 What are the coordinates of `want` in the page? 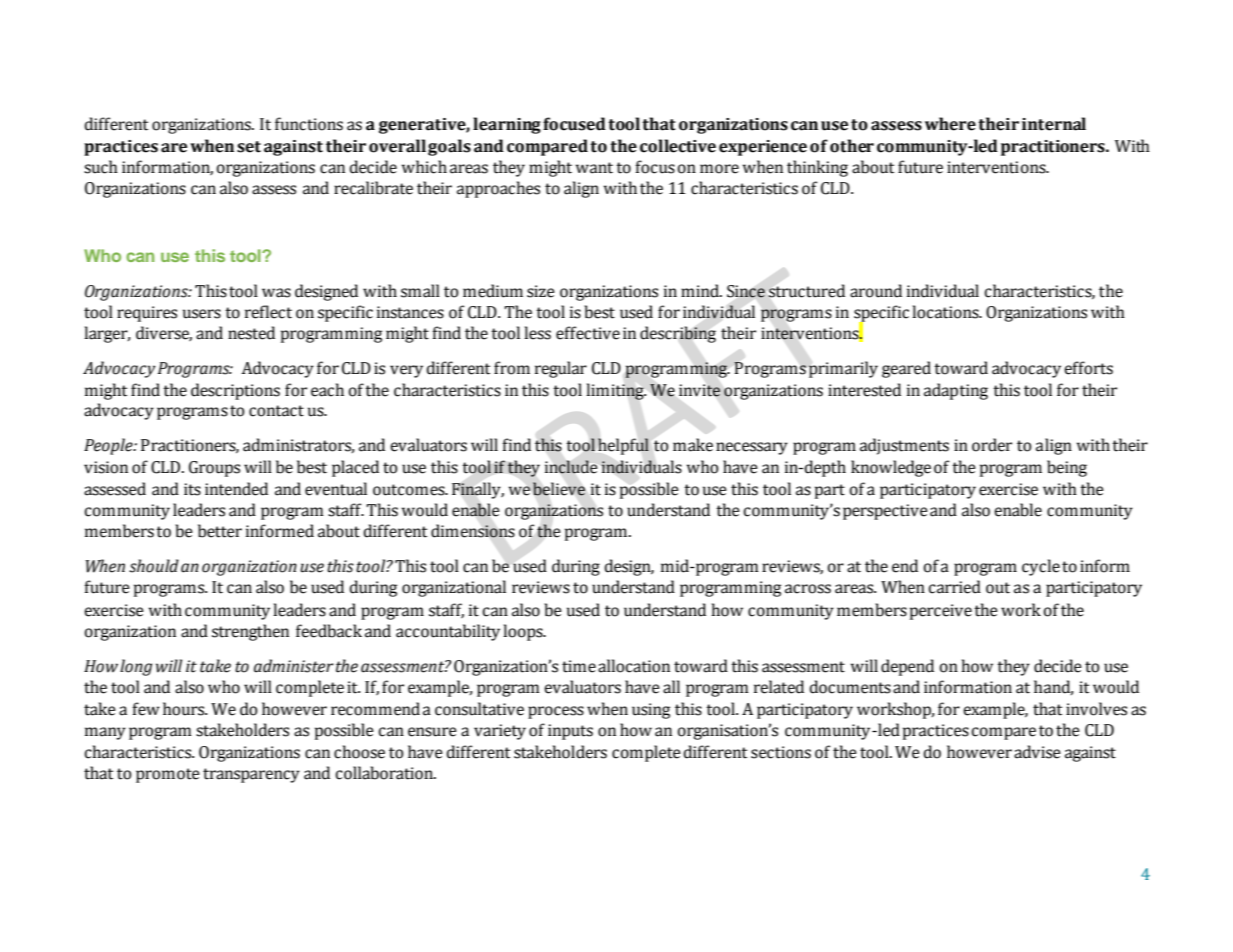 It's located at (594, 168).
